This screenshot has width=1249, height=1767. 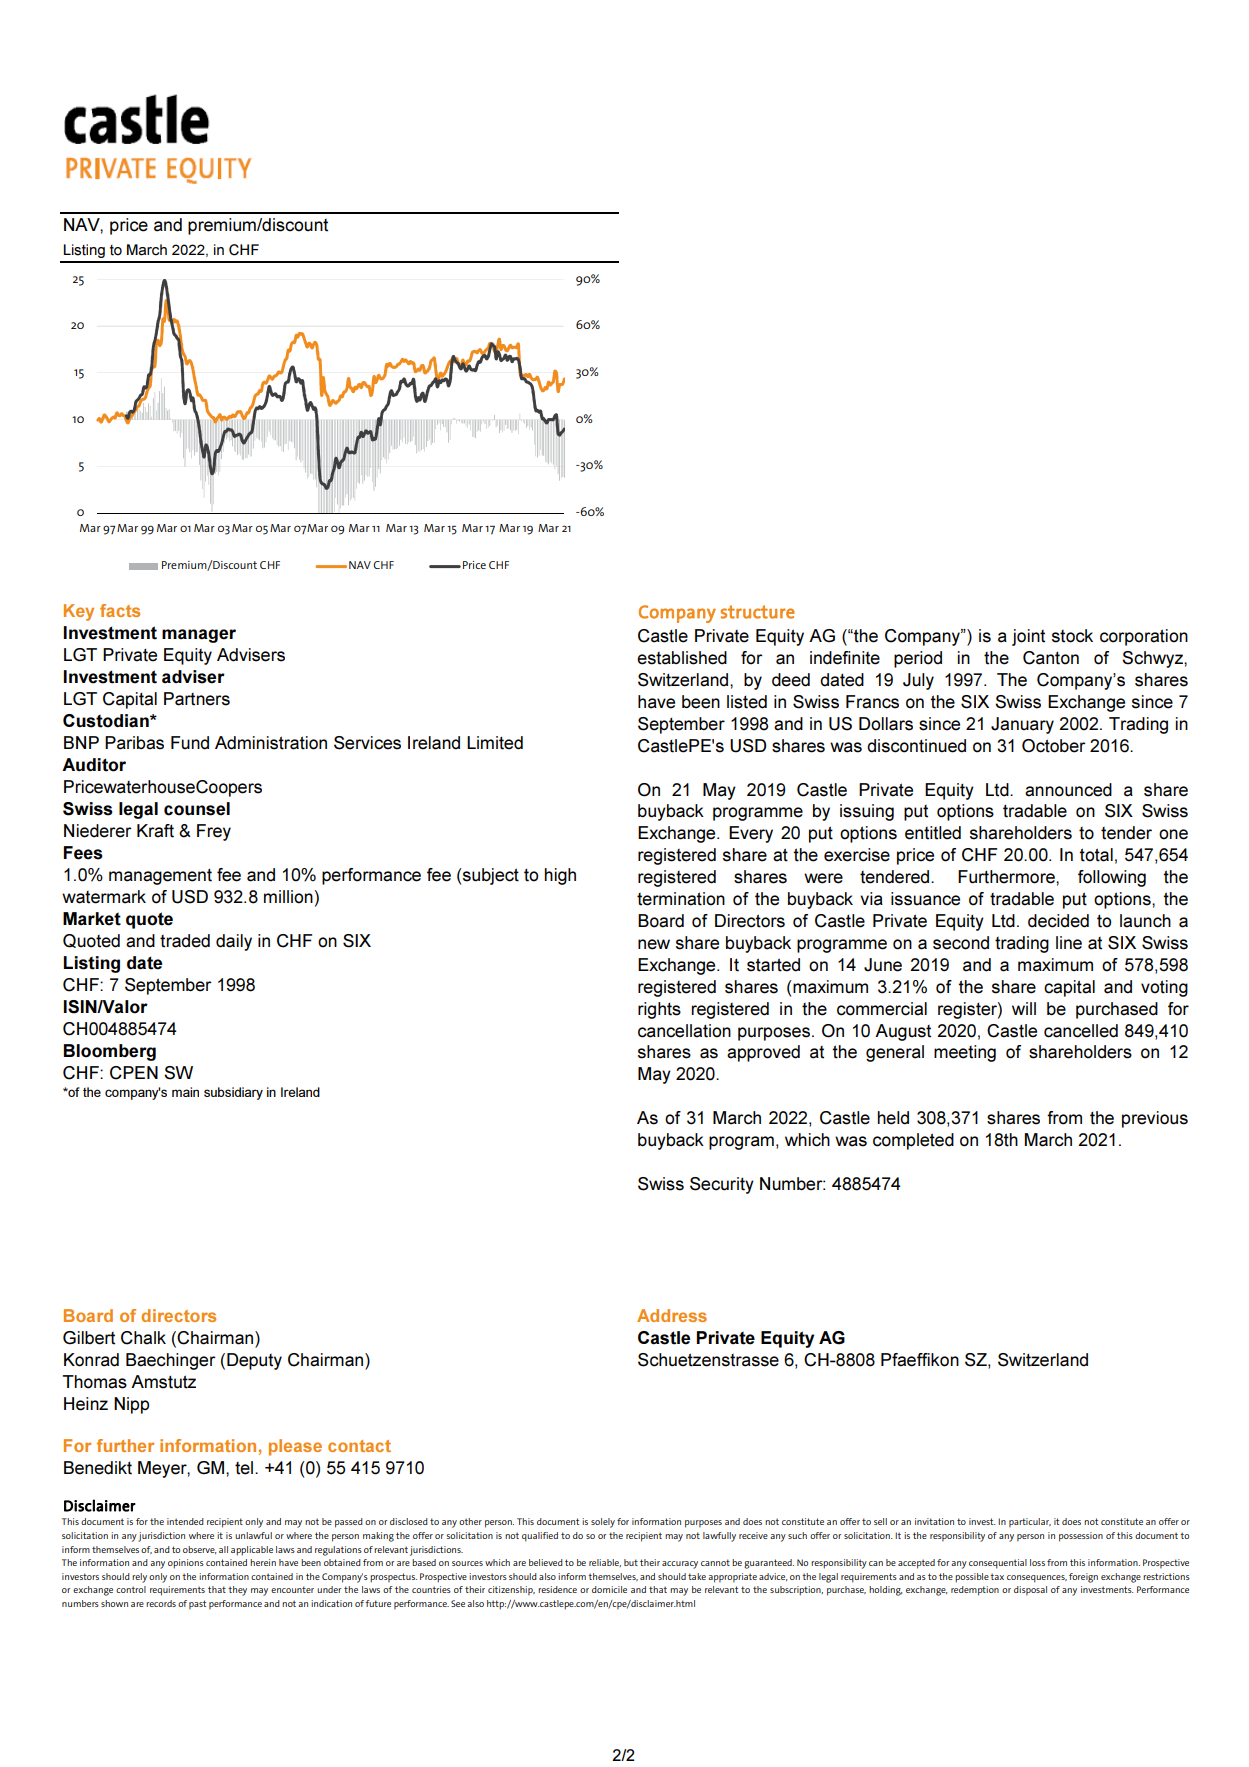 What do you see at coordinates (1037, 1562) in the screenshot?
I see `loss` at bounding box center [1037, 1562].
